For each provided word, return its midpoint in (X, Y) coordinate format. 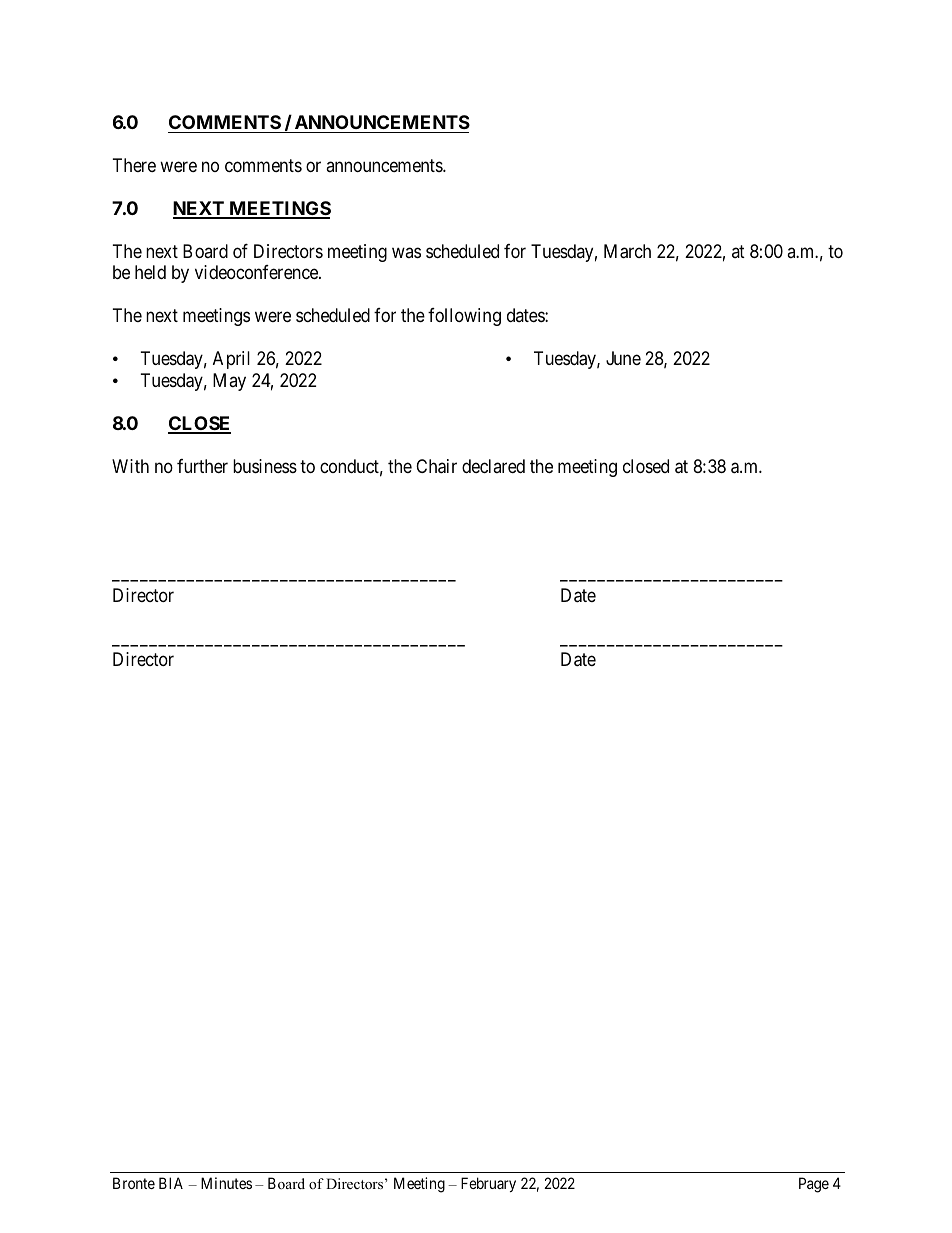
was (406, 252)
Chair (436, 466)
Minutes (226, 1183)
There (134, 165)
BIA (171, 1183)
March (627, 251)
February (488, 1184)
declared (493, 466)
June (623, 358)
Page (814, 1185)
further (202, 466)
